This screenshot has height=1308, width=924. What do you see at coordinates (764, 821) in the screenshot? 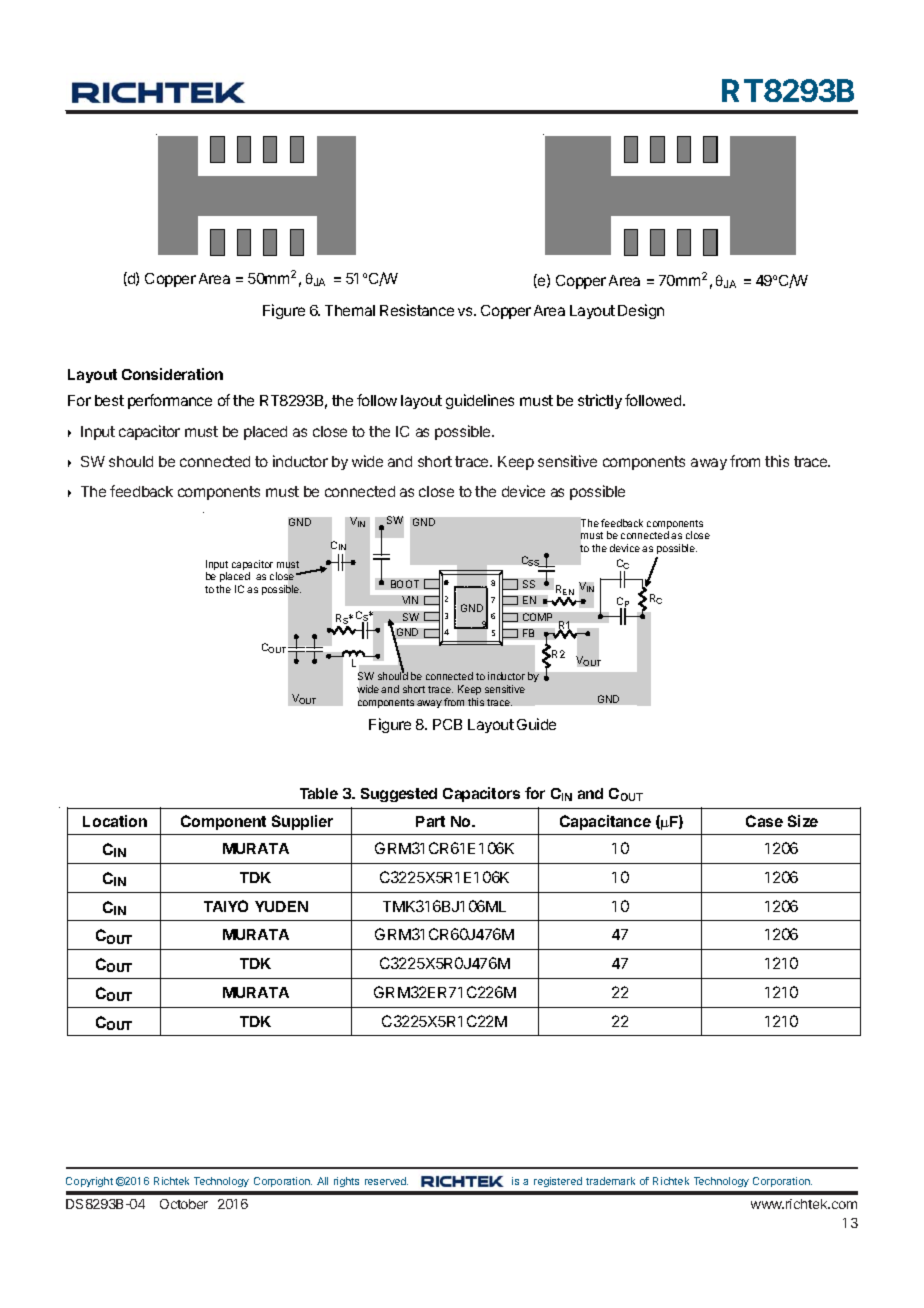
I see `Case` at bounding box center [764, 821].
